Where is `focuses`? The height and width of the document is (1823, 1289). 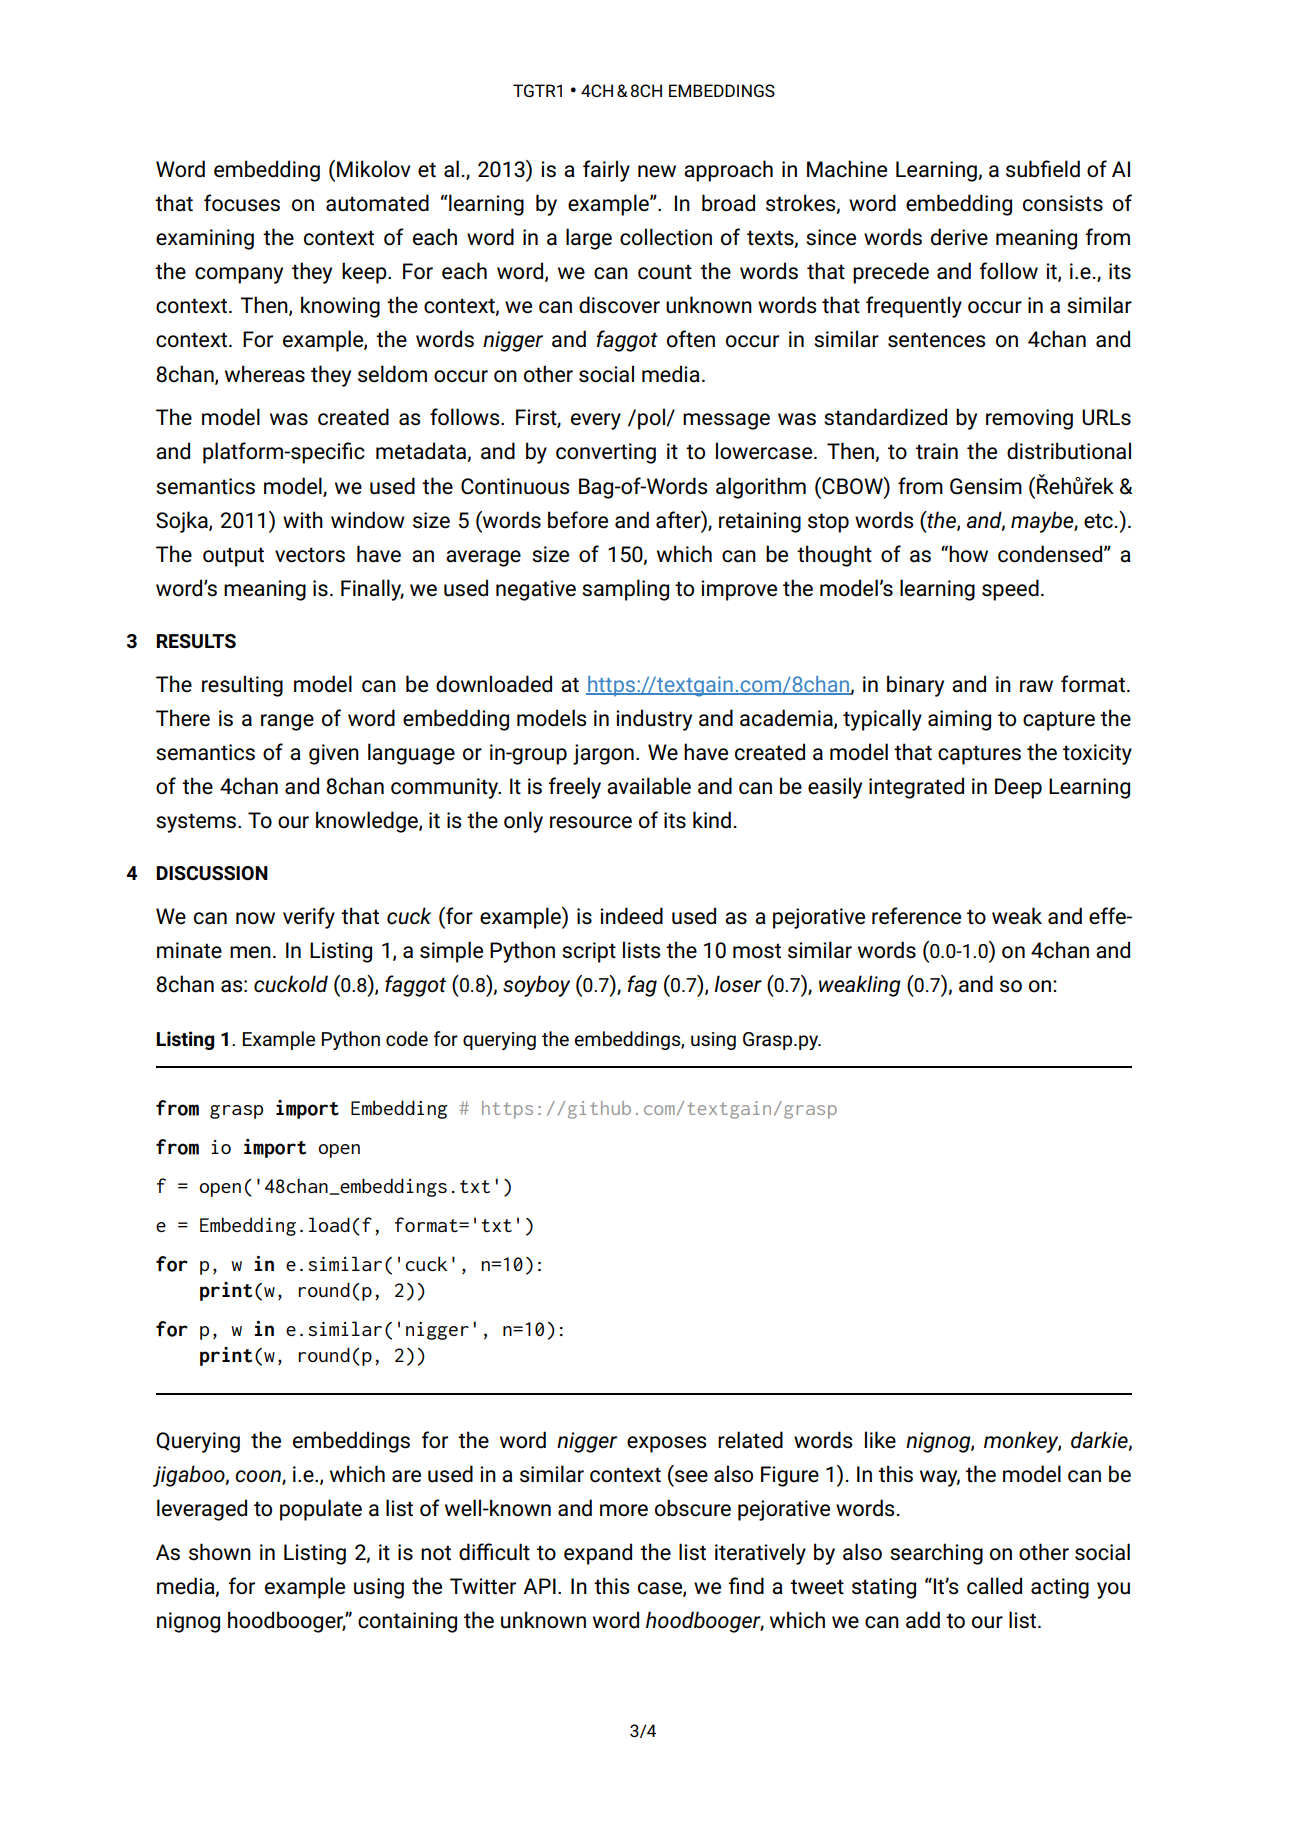
focuses is located at coordinates (242, 203).
